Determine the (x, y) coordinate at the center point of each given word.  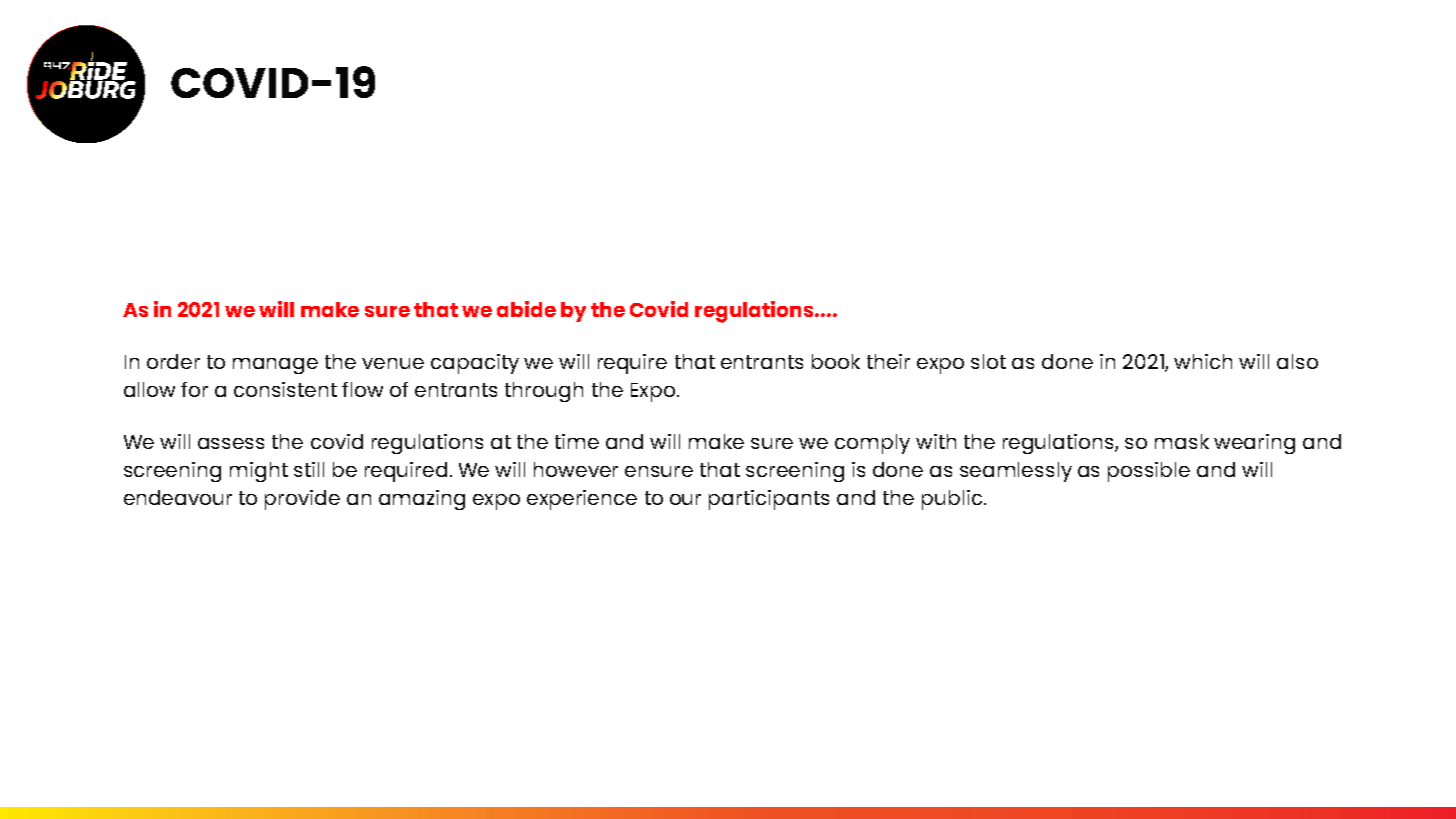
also (1297, 361)
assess (231, 443)
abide (526, 309)
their (888, 361)
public (952, 500)
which (1203, 361)
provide (302, 500)
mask (1182, 441)
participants (769, 500)
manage (275, 366)
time (577, 441)
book (836, 361)
